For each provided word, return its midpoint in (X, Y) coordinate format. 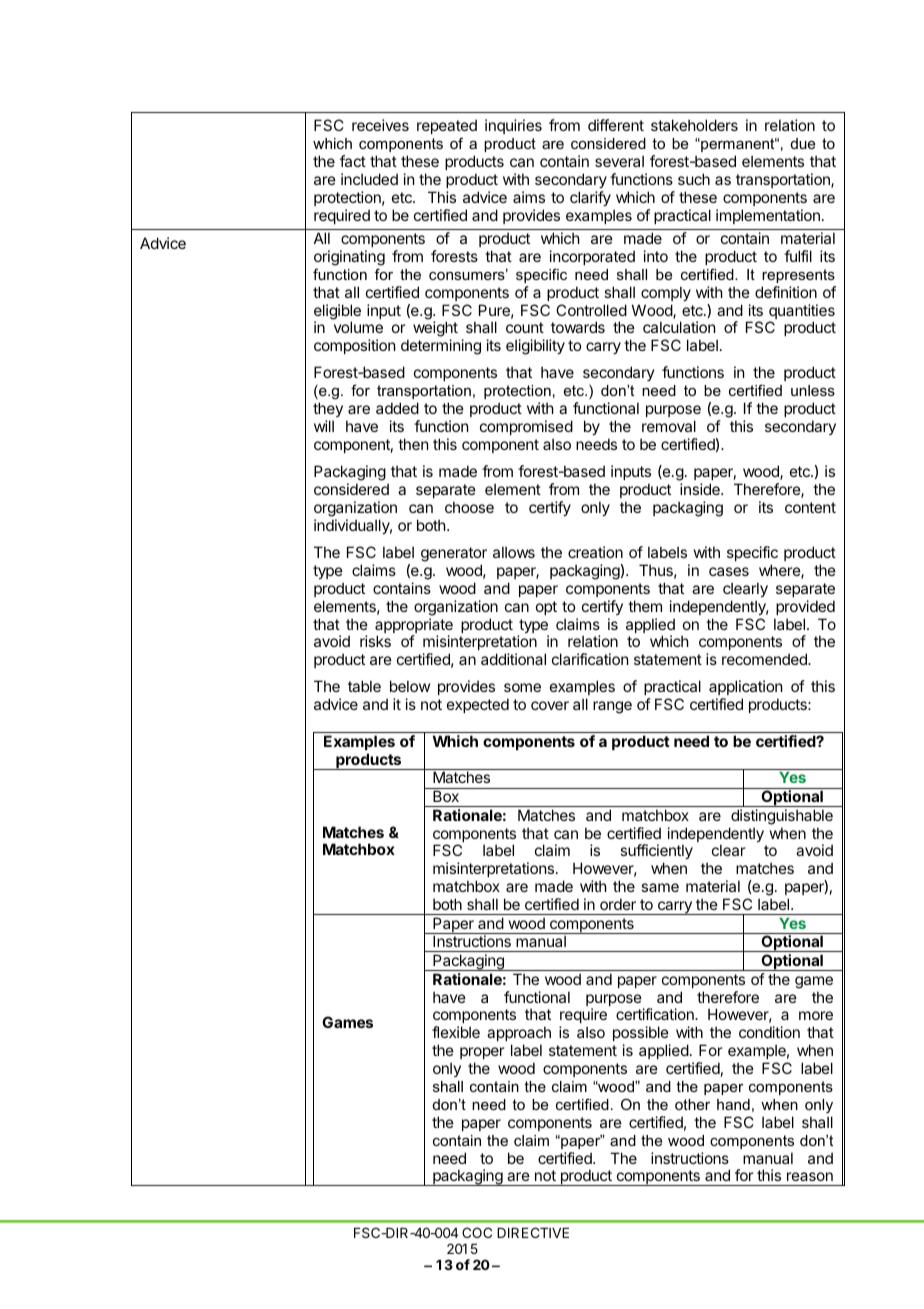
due (803, 143)
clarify (590, 198)
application (745, 689)
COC (477, 1232)
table (364, 686)
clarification (590, 659)
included (369, 179)
